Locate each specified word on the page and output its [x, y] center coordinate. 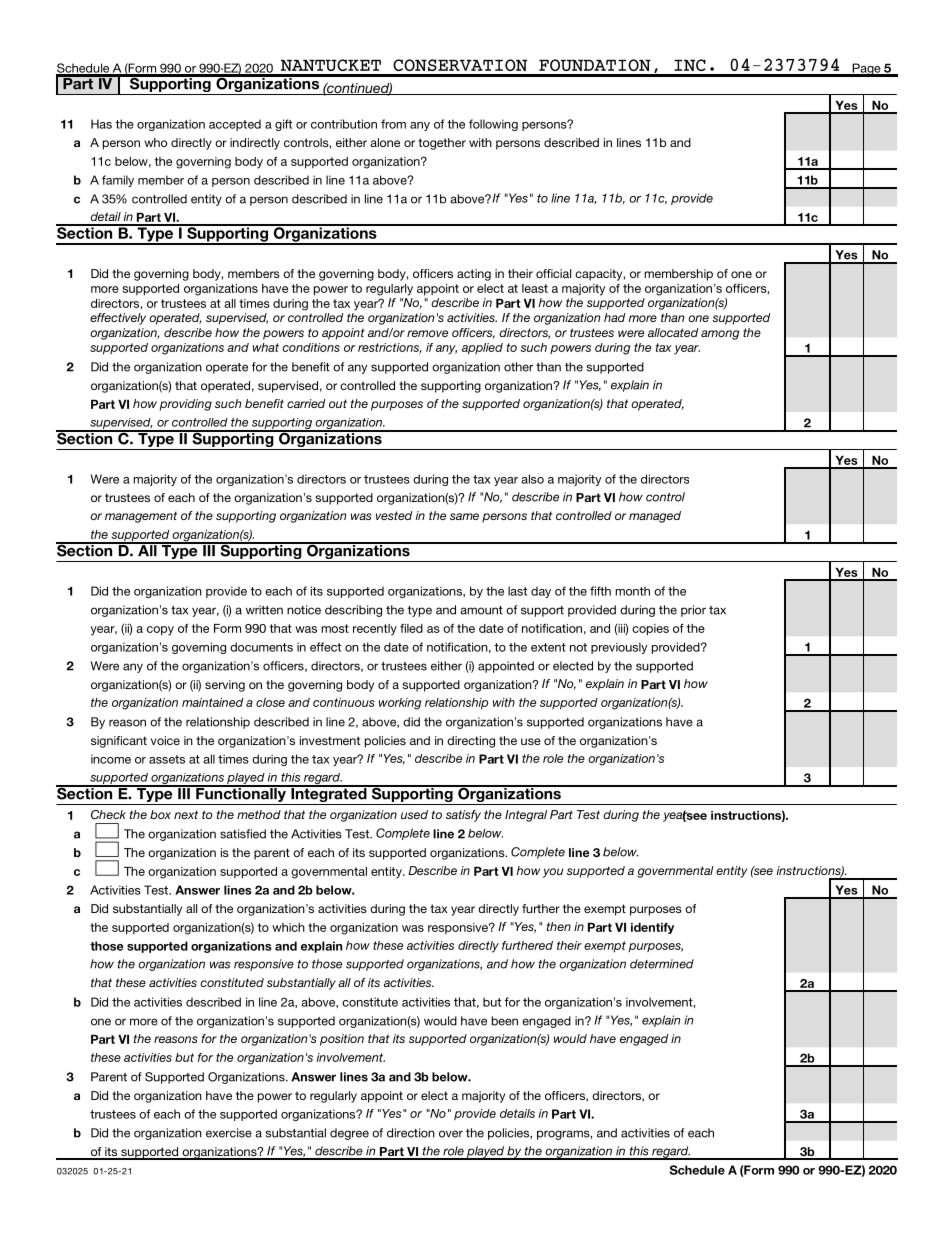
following [493, 125]
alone [385, 142]
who [155, 142]
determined [662, 964]
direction [411, 1133]
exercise [229, 1133]
